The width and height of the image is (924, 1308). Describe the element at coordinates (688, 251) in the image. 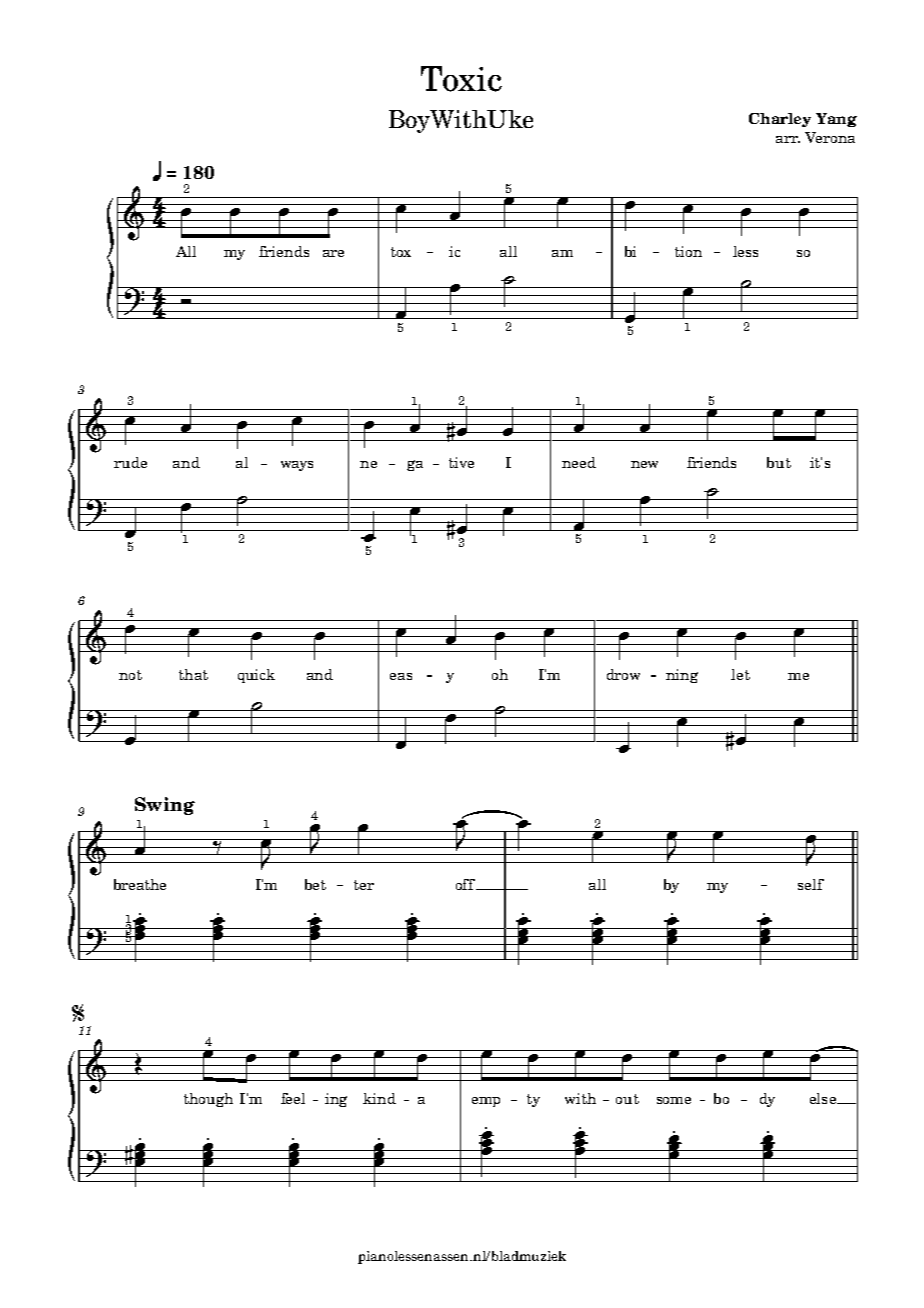

I see `tion` at that location.
